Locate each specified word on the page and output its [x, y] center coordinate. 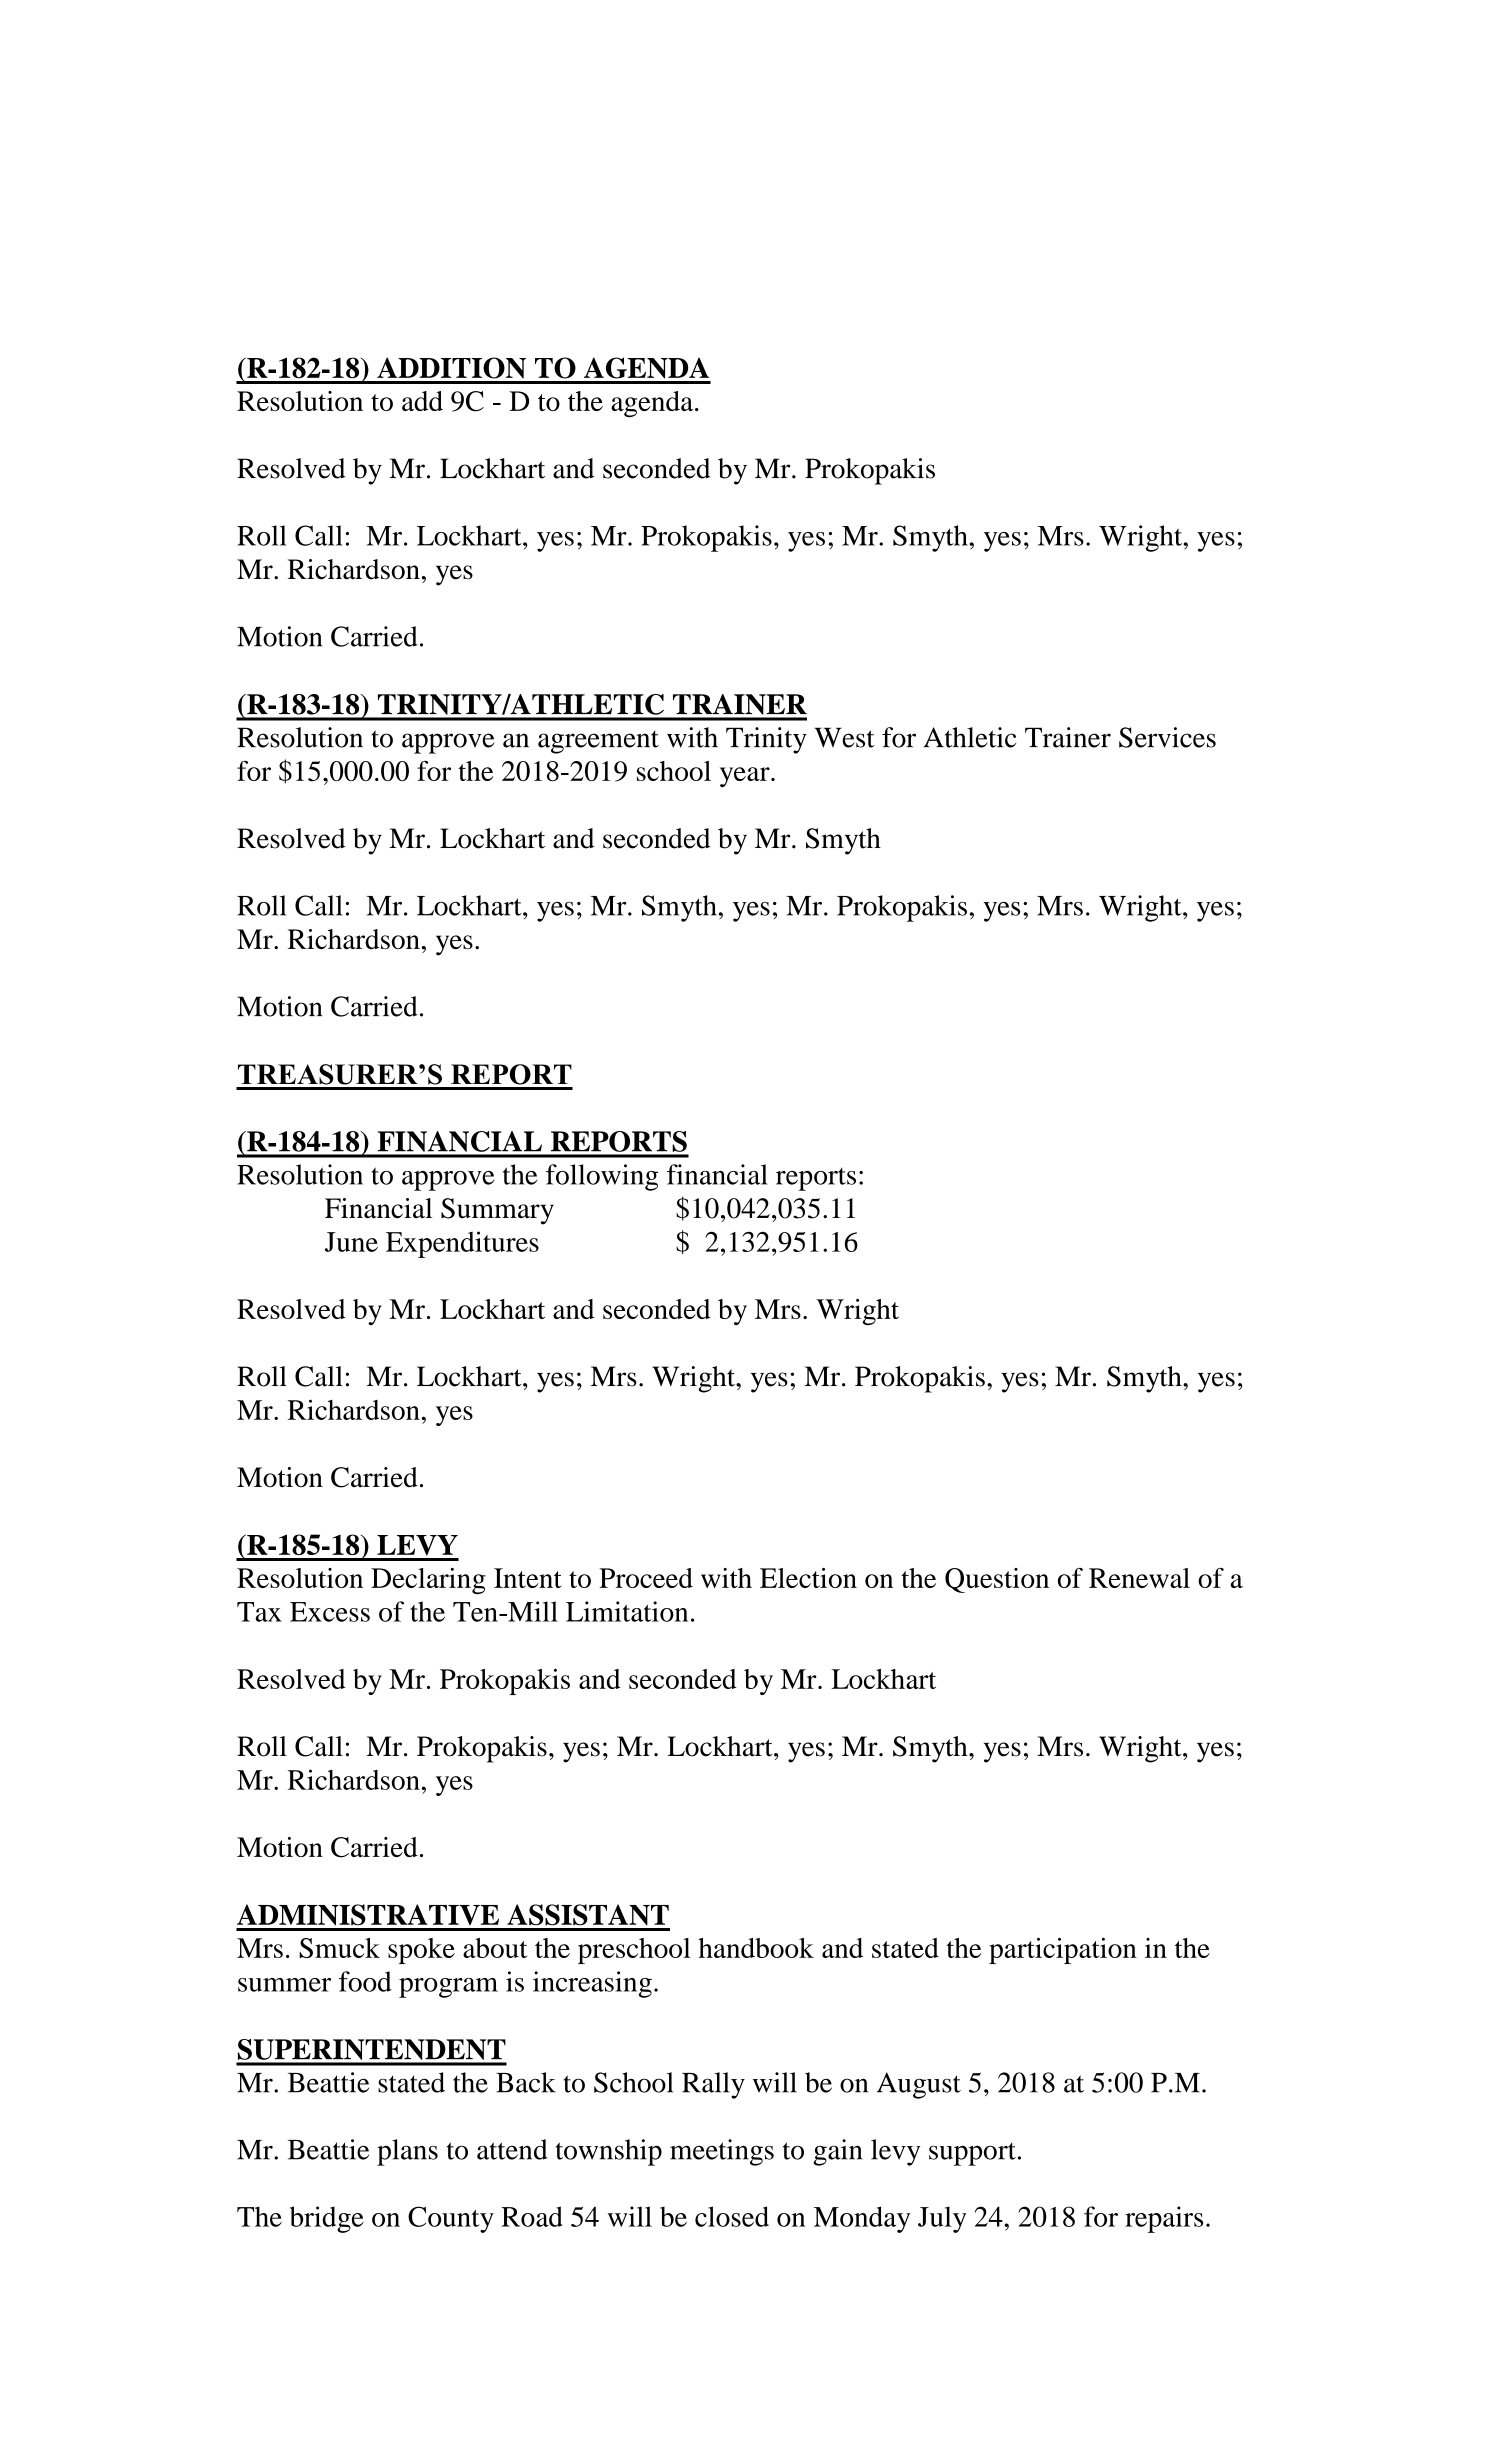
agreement [598, 742]
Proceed [646, 1578]
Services [1167, 737]
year [746, 777]
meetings [722, 2152]
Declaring [428, 1581]
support [972, 2154]
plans [407, 2152]
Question [997, 1580]
